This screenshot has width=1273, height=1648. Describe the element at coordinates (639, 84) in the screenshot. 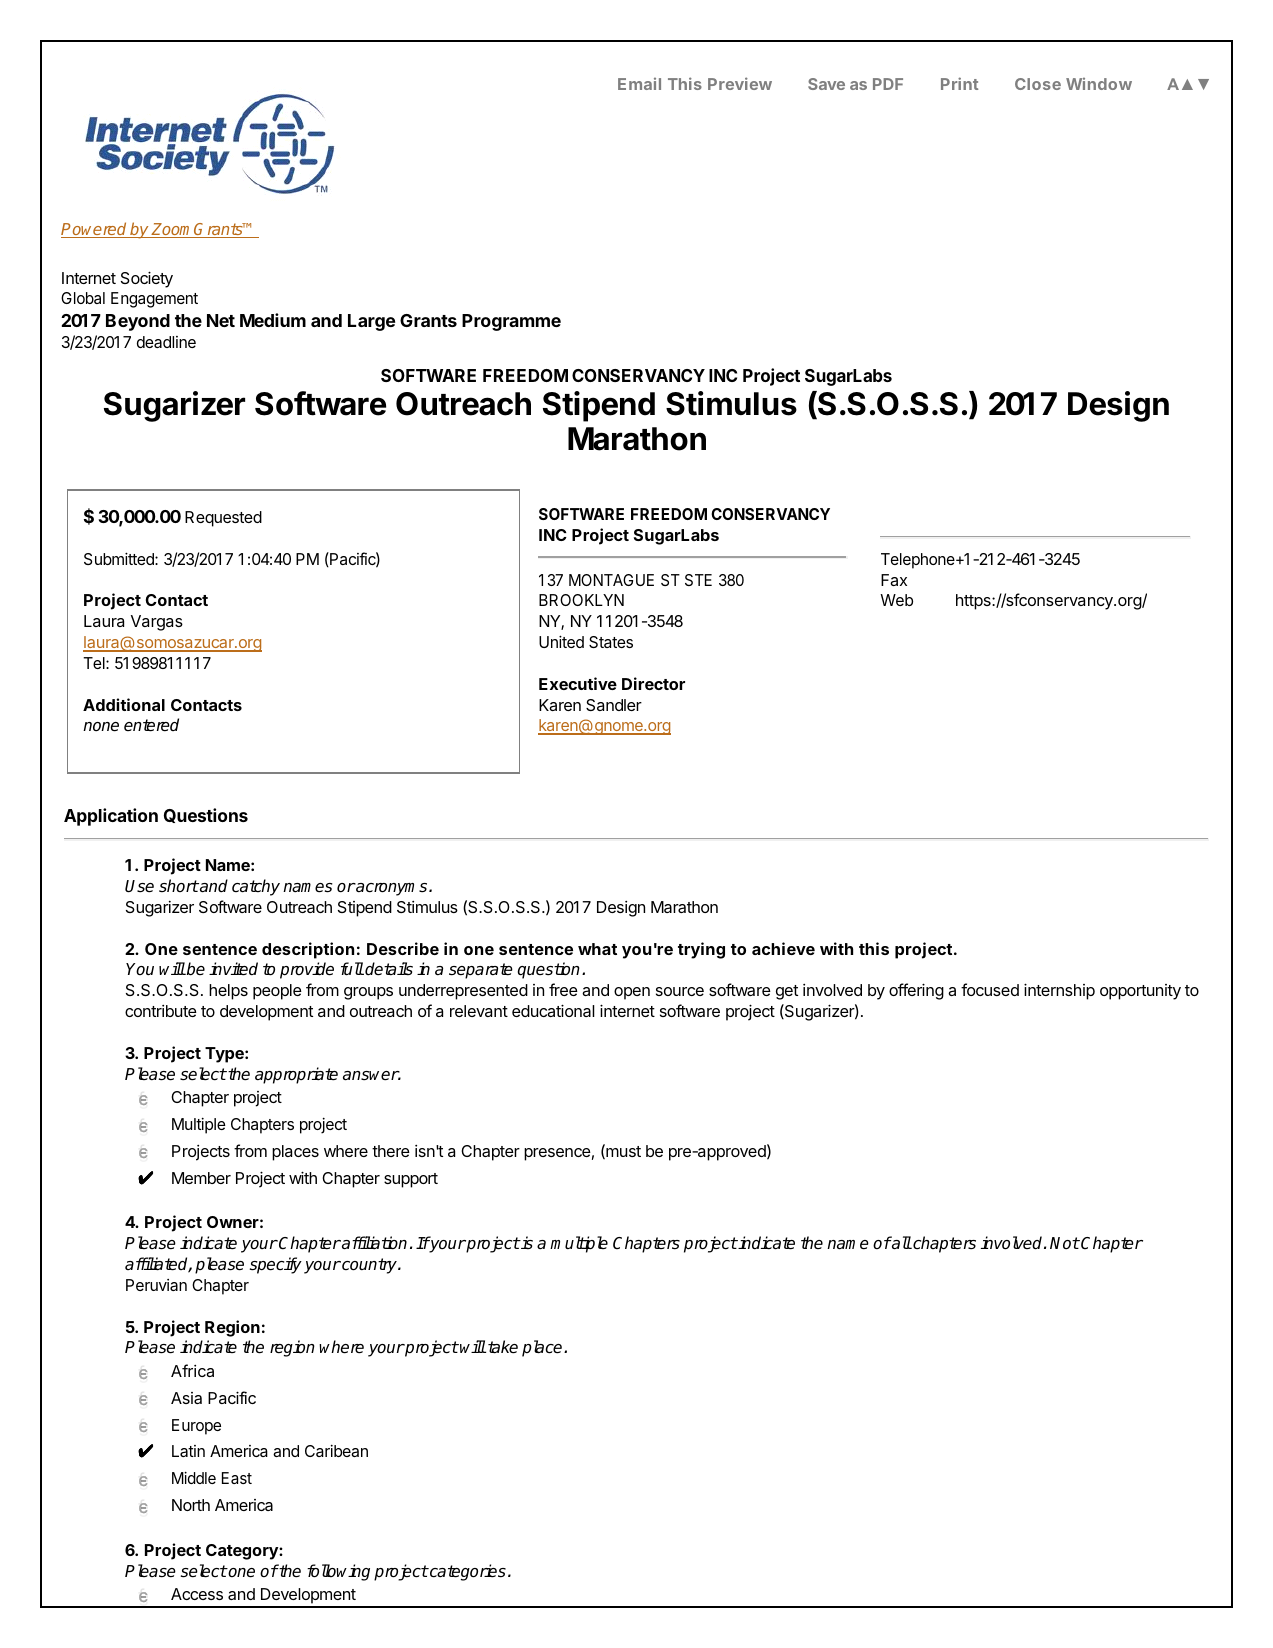

I see `Email` at that location.
